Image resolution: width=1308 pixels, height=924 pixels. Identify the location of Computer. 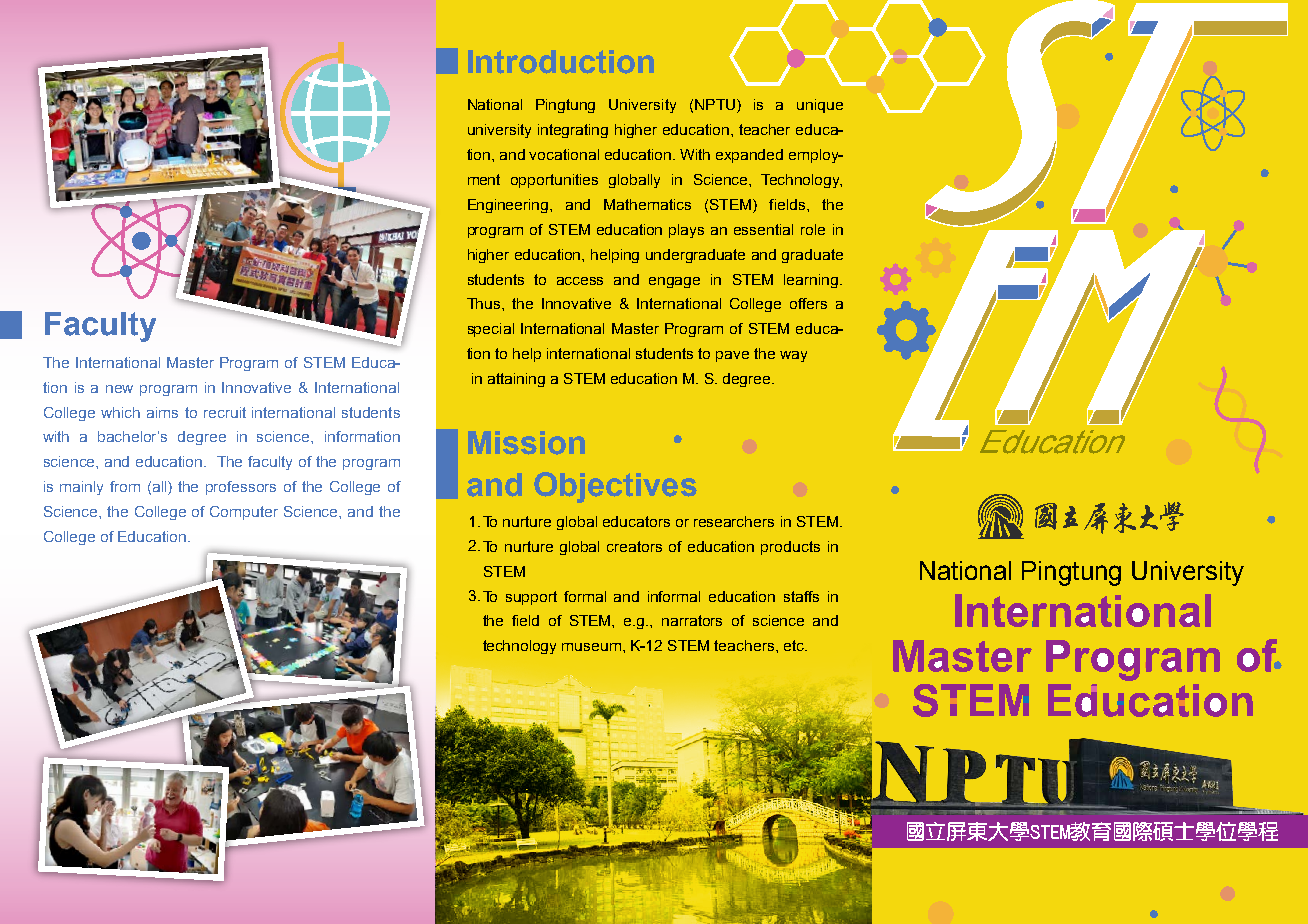
(244, 513).
